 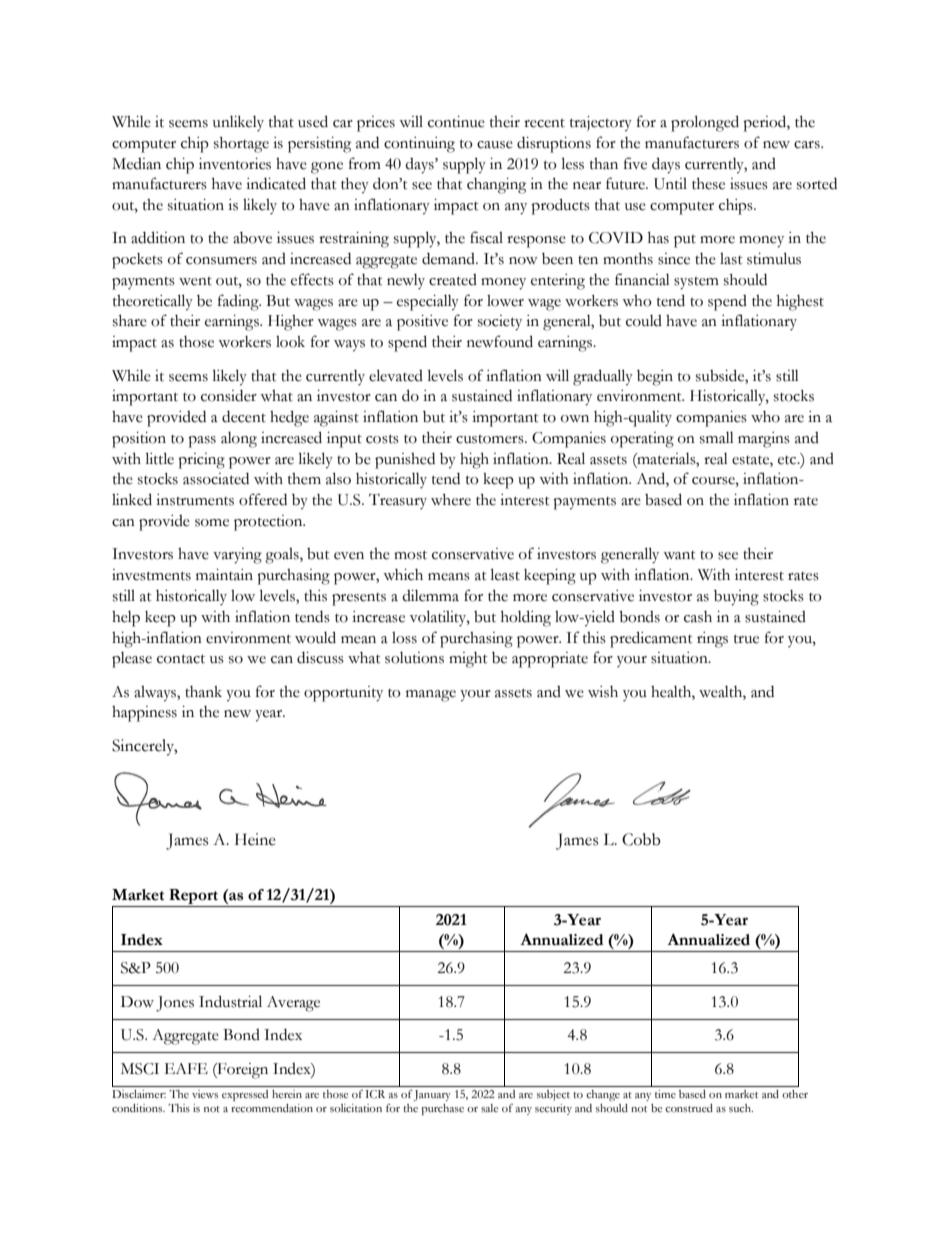 What do you see at coordinates (430, 596) in the screenshot?
I see `dilemma` at bounding box center [430, 596].
